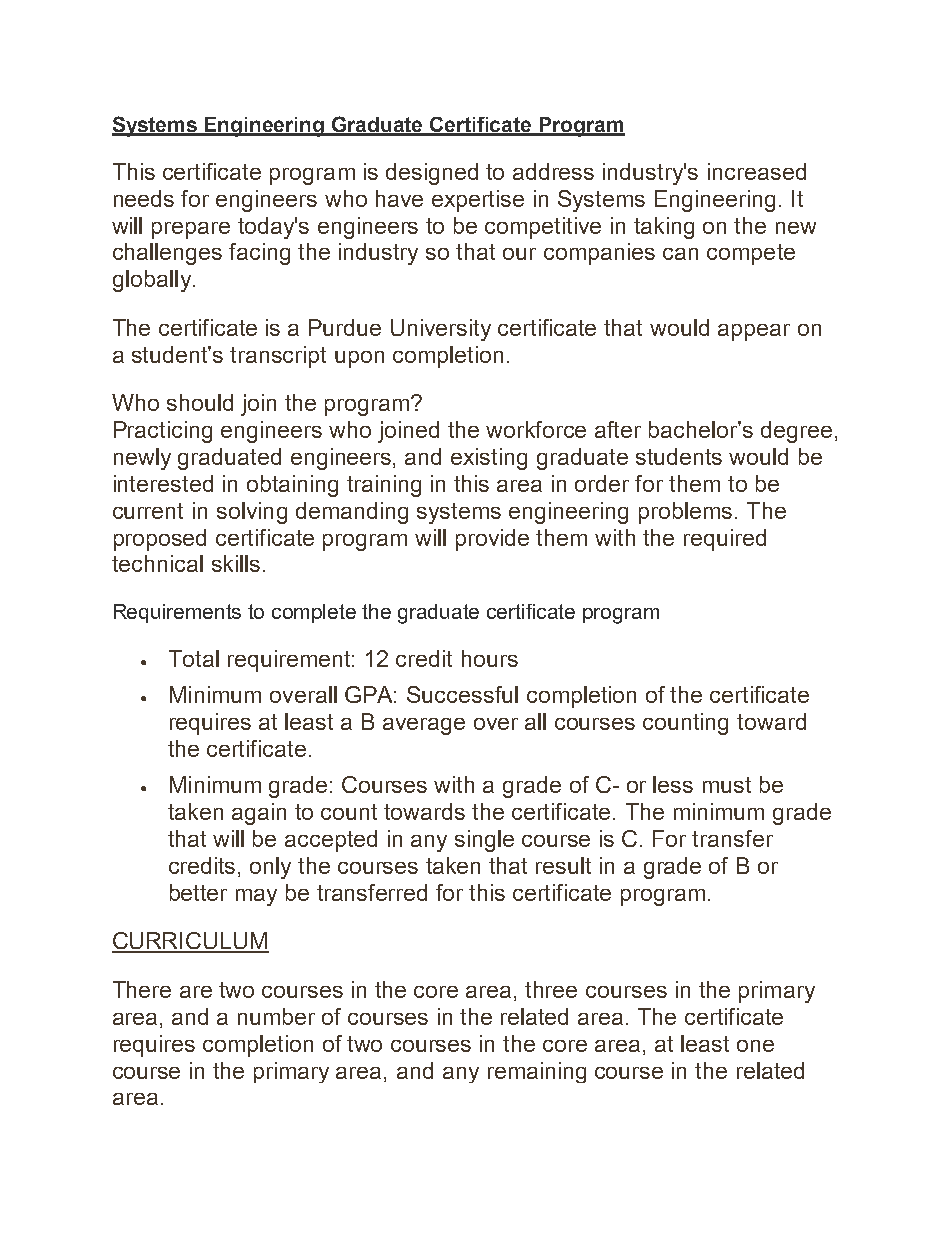 This image has height=1233, width=952. What do you see at coordinates (424, 726) in the image?
I see `average` at bounding box center [424, 726].
